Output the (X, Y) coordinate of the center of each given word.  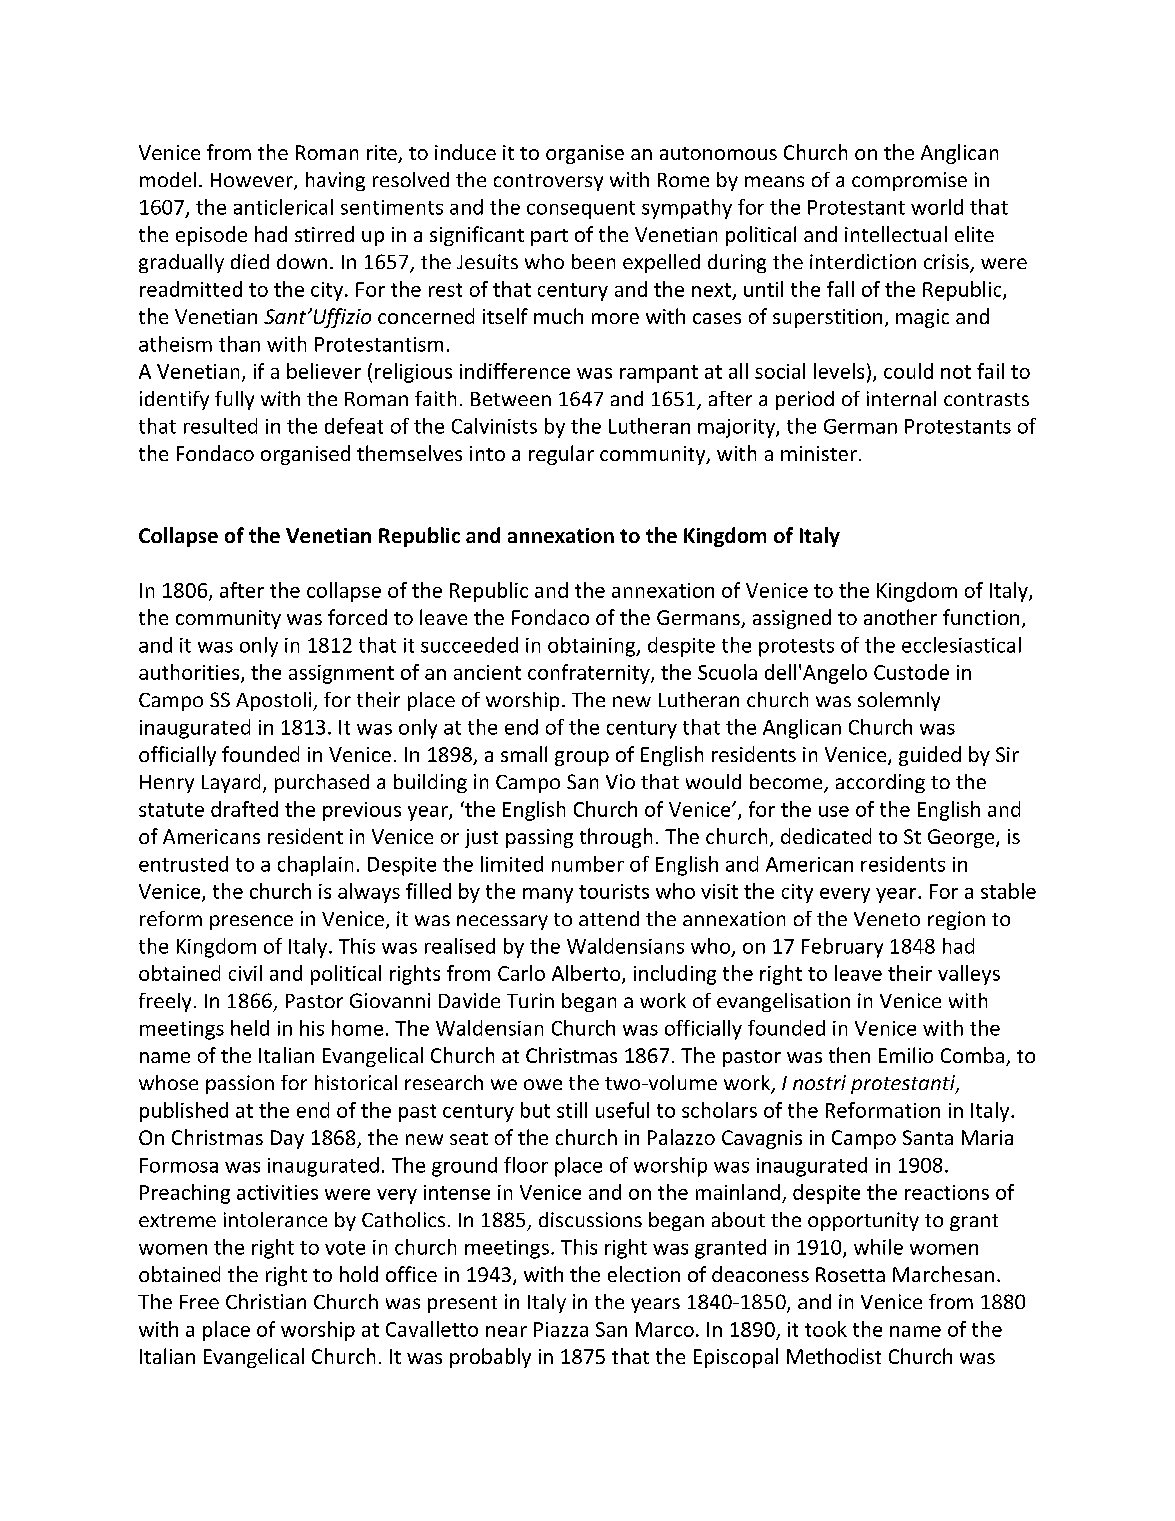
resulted (220, 426)
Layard (231, 783)
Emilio (906, 1055)
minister (819, 453)
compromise (909, 181)
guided (930, 756)
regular (561, 455)
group (582, 758)
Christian (266, 1301)
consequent (581, 210)
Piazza (561, 1329)
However (253, 181)
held (250, 1028)
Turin (530, 1000)
